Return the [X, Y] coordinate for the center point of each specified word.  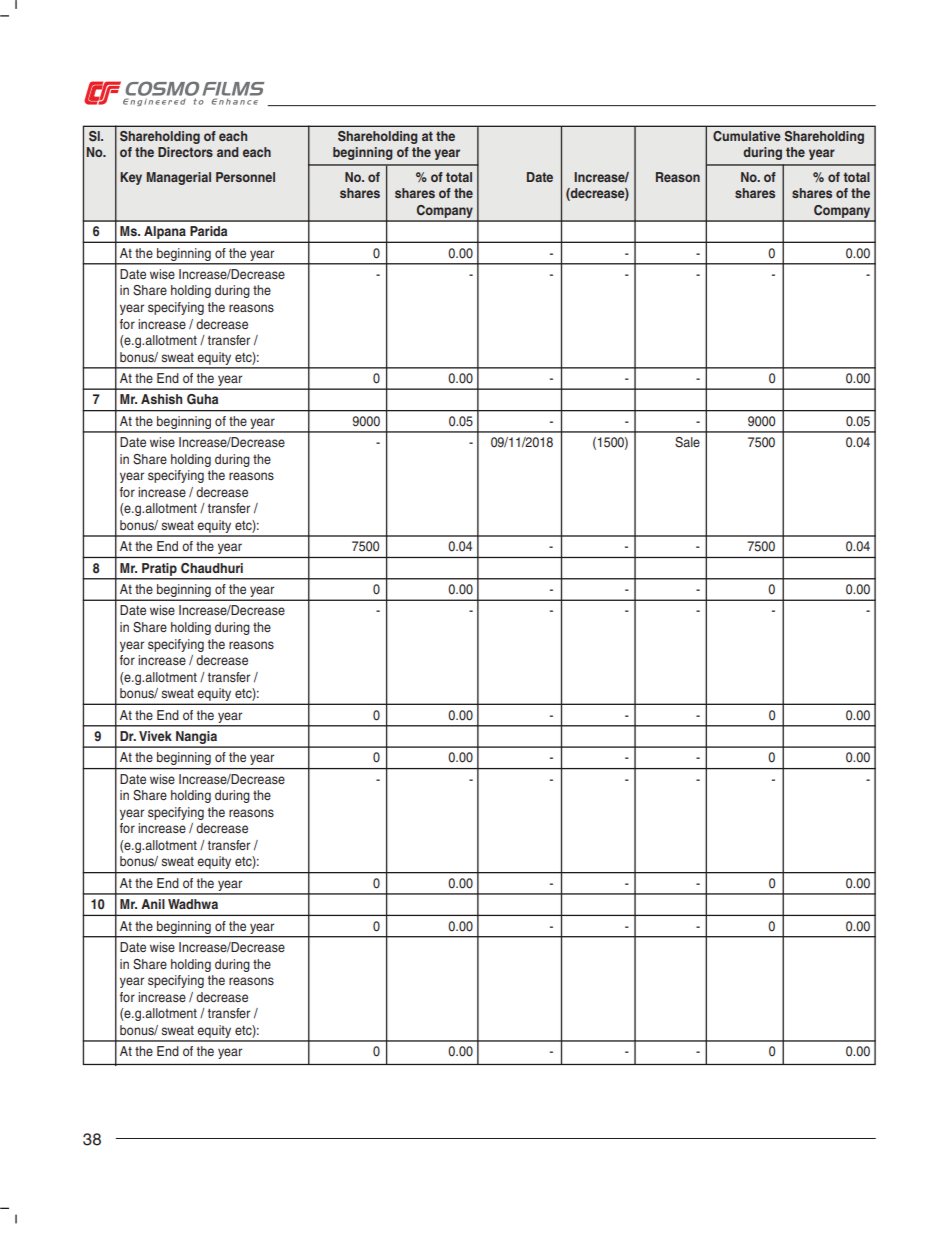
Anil [153, 904]
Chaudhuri [212, 568]
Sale [687, 442]
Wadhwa [193, 904]
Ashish [161, 399]
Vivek [155, 736]
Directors [185, 152]
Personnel [245, 177]
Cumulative [747, 136]
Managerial [179, 178]
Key [131, 178]
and [228, 152]
